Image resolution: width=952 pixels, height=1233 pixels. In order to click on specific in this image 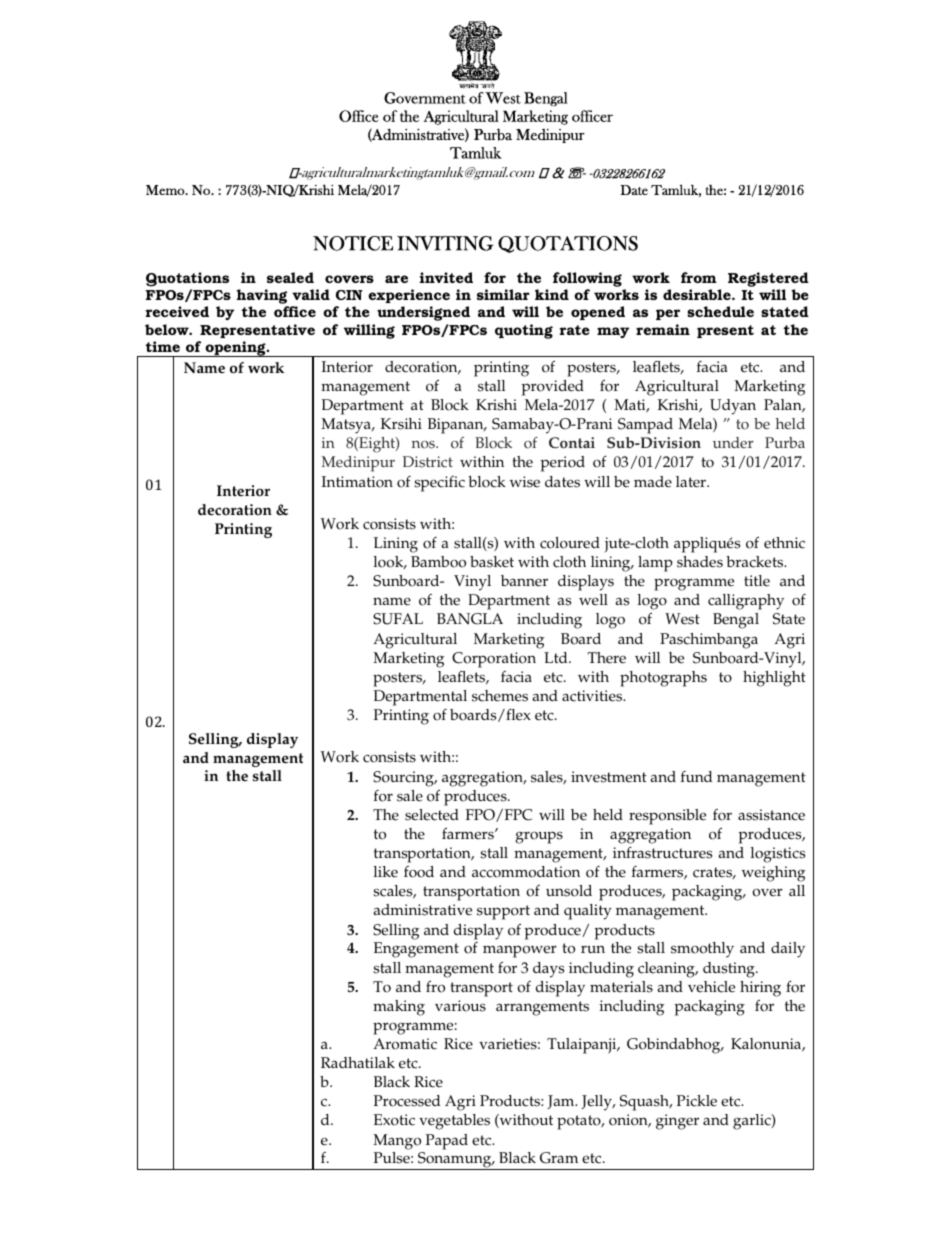, I will do `click(439, 484)`.
